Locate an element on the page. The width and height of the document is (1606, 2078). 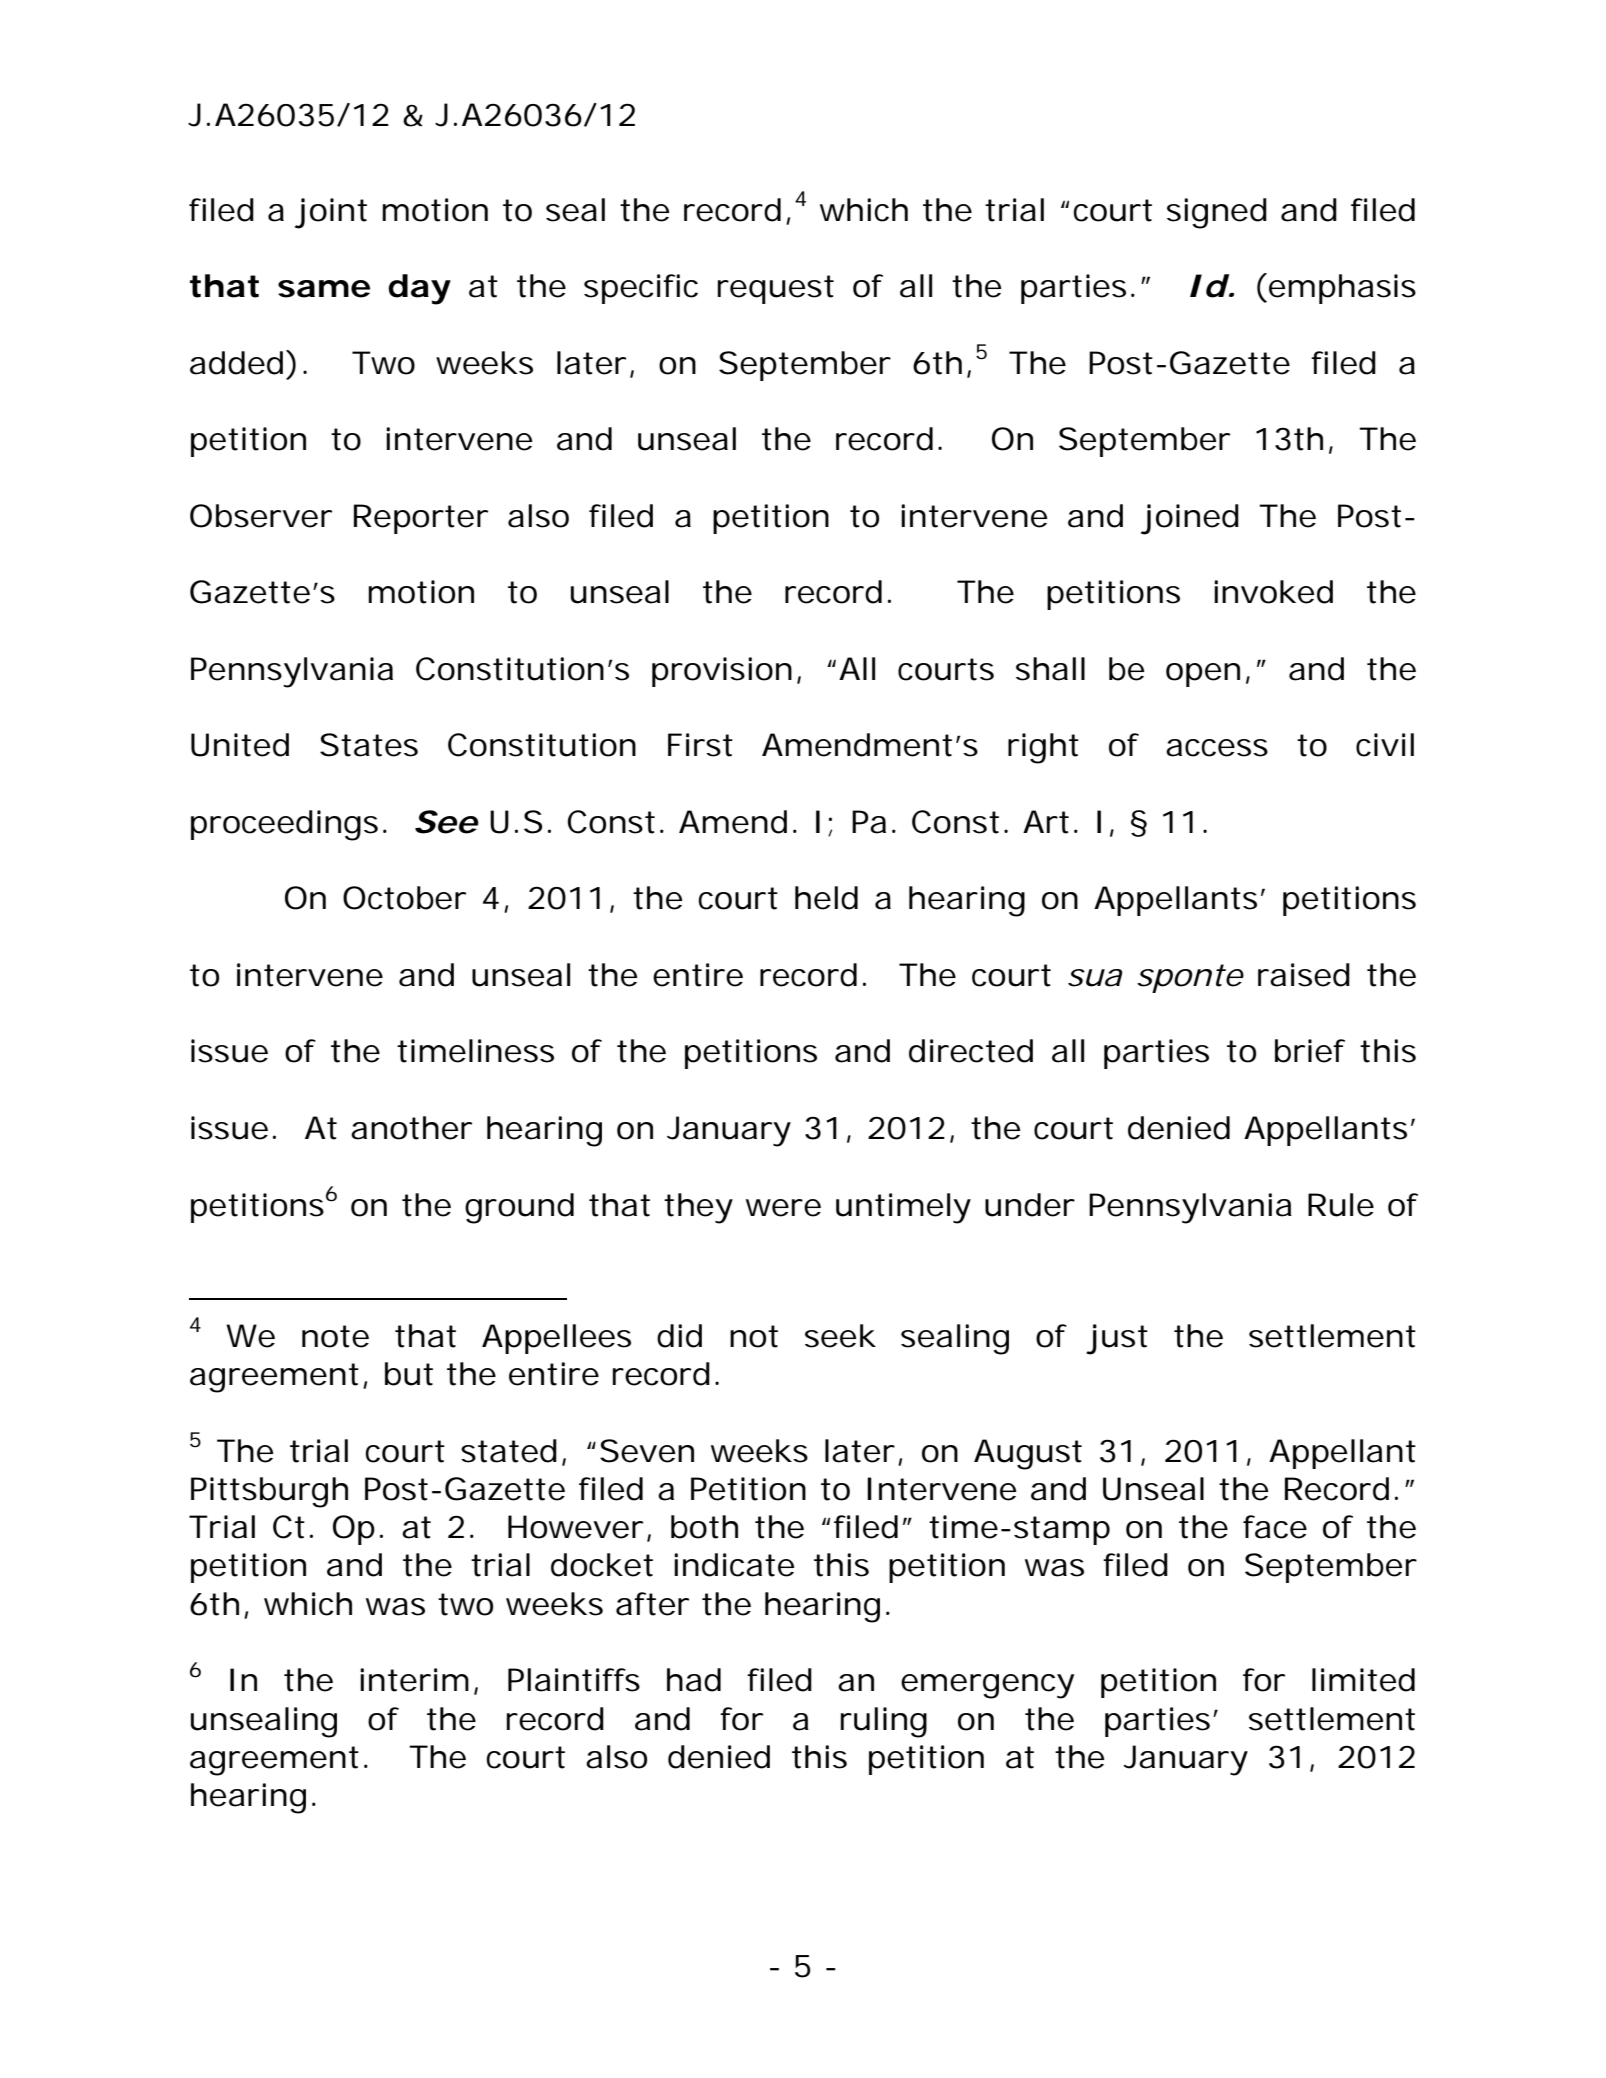
signed is located at coordinates (1217, 213).
